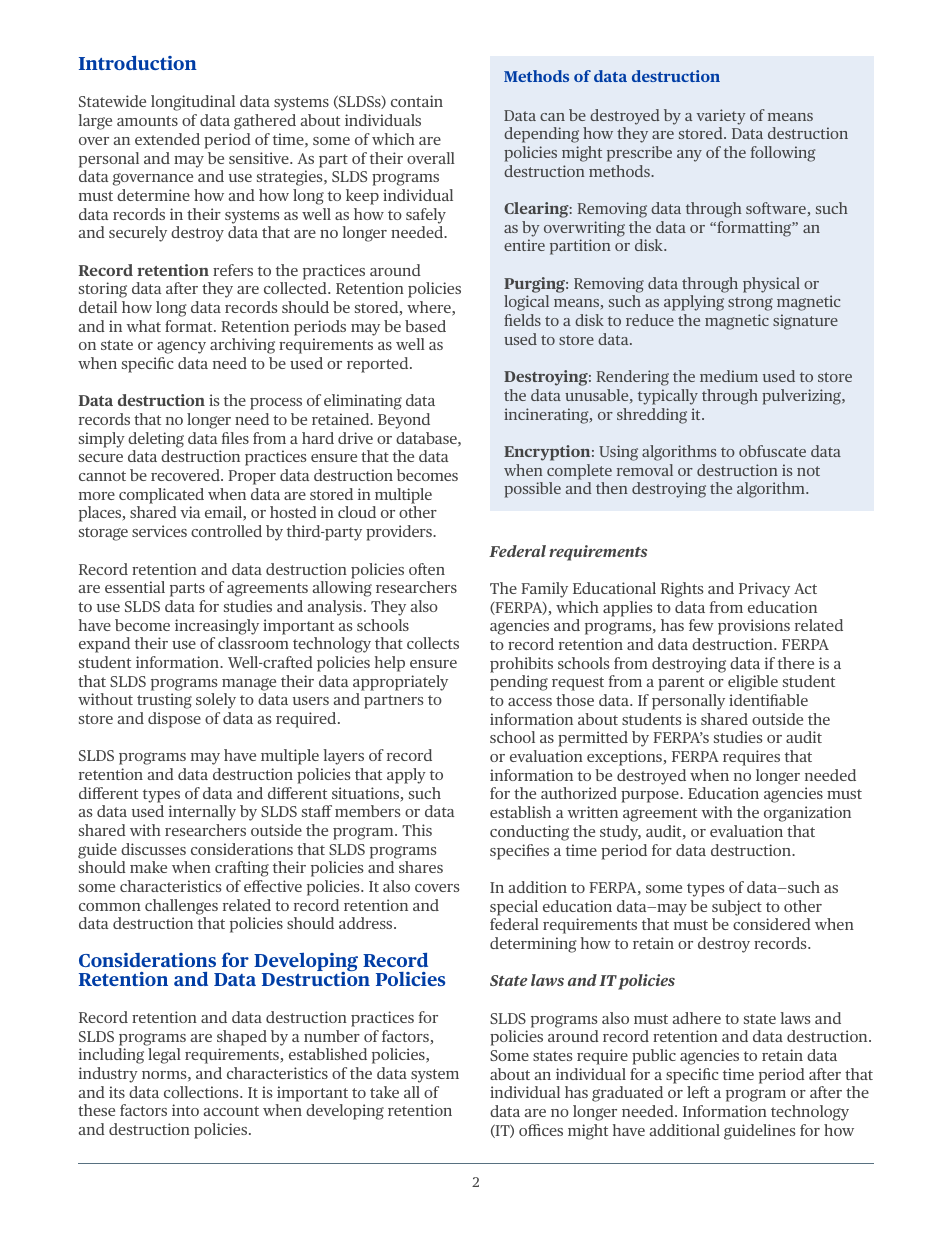 The image size is (952, 1233). Describe the element at coordinates (698, 1092) in the screenshot. I see `left` at that location.
